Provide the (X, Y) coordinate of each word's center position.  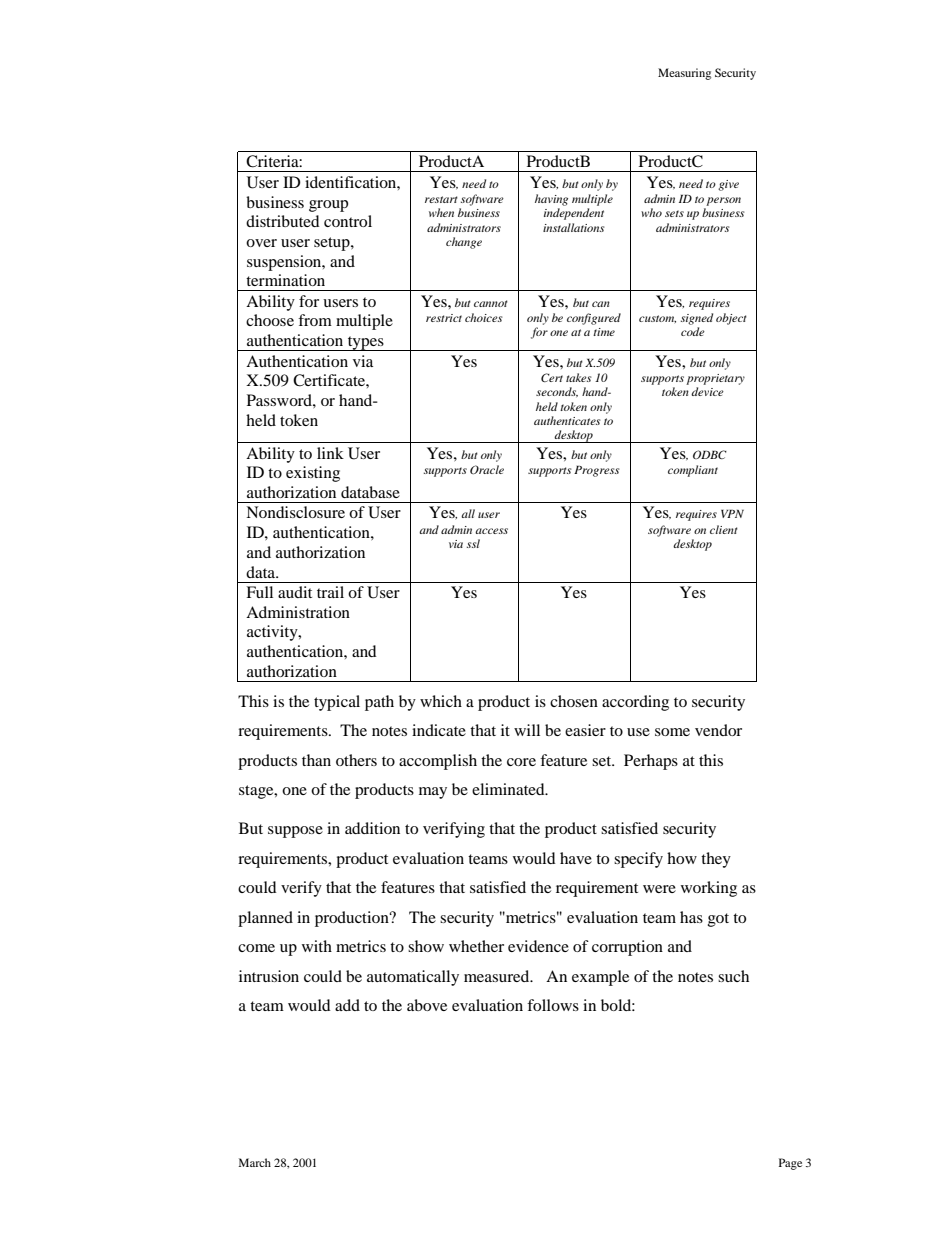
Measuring (684, 74)
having (551, 200)
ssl (473, 543)
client (724, 529)
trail (330, 592)
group (328, 206)
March (255, 1162)
